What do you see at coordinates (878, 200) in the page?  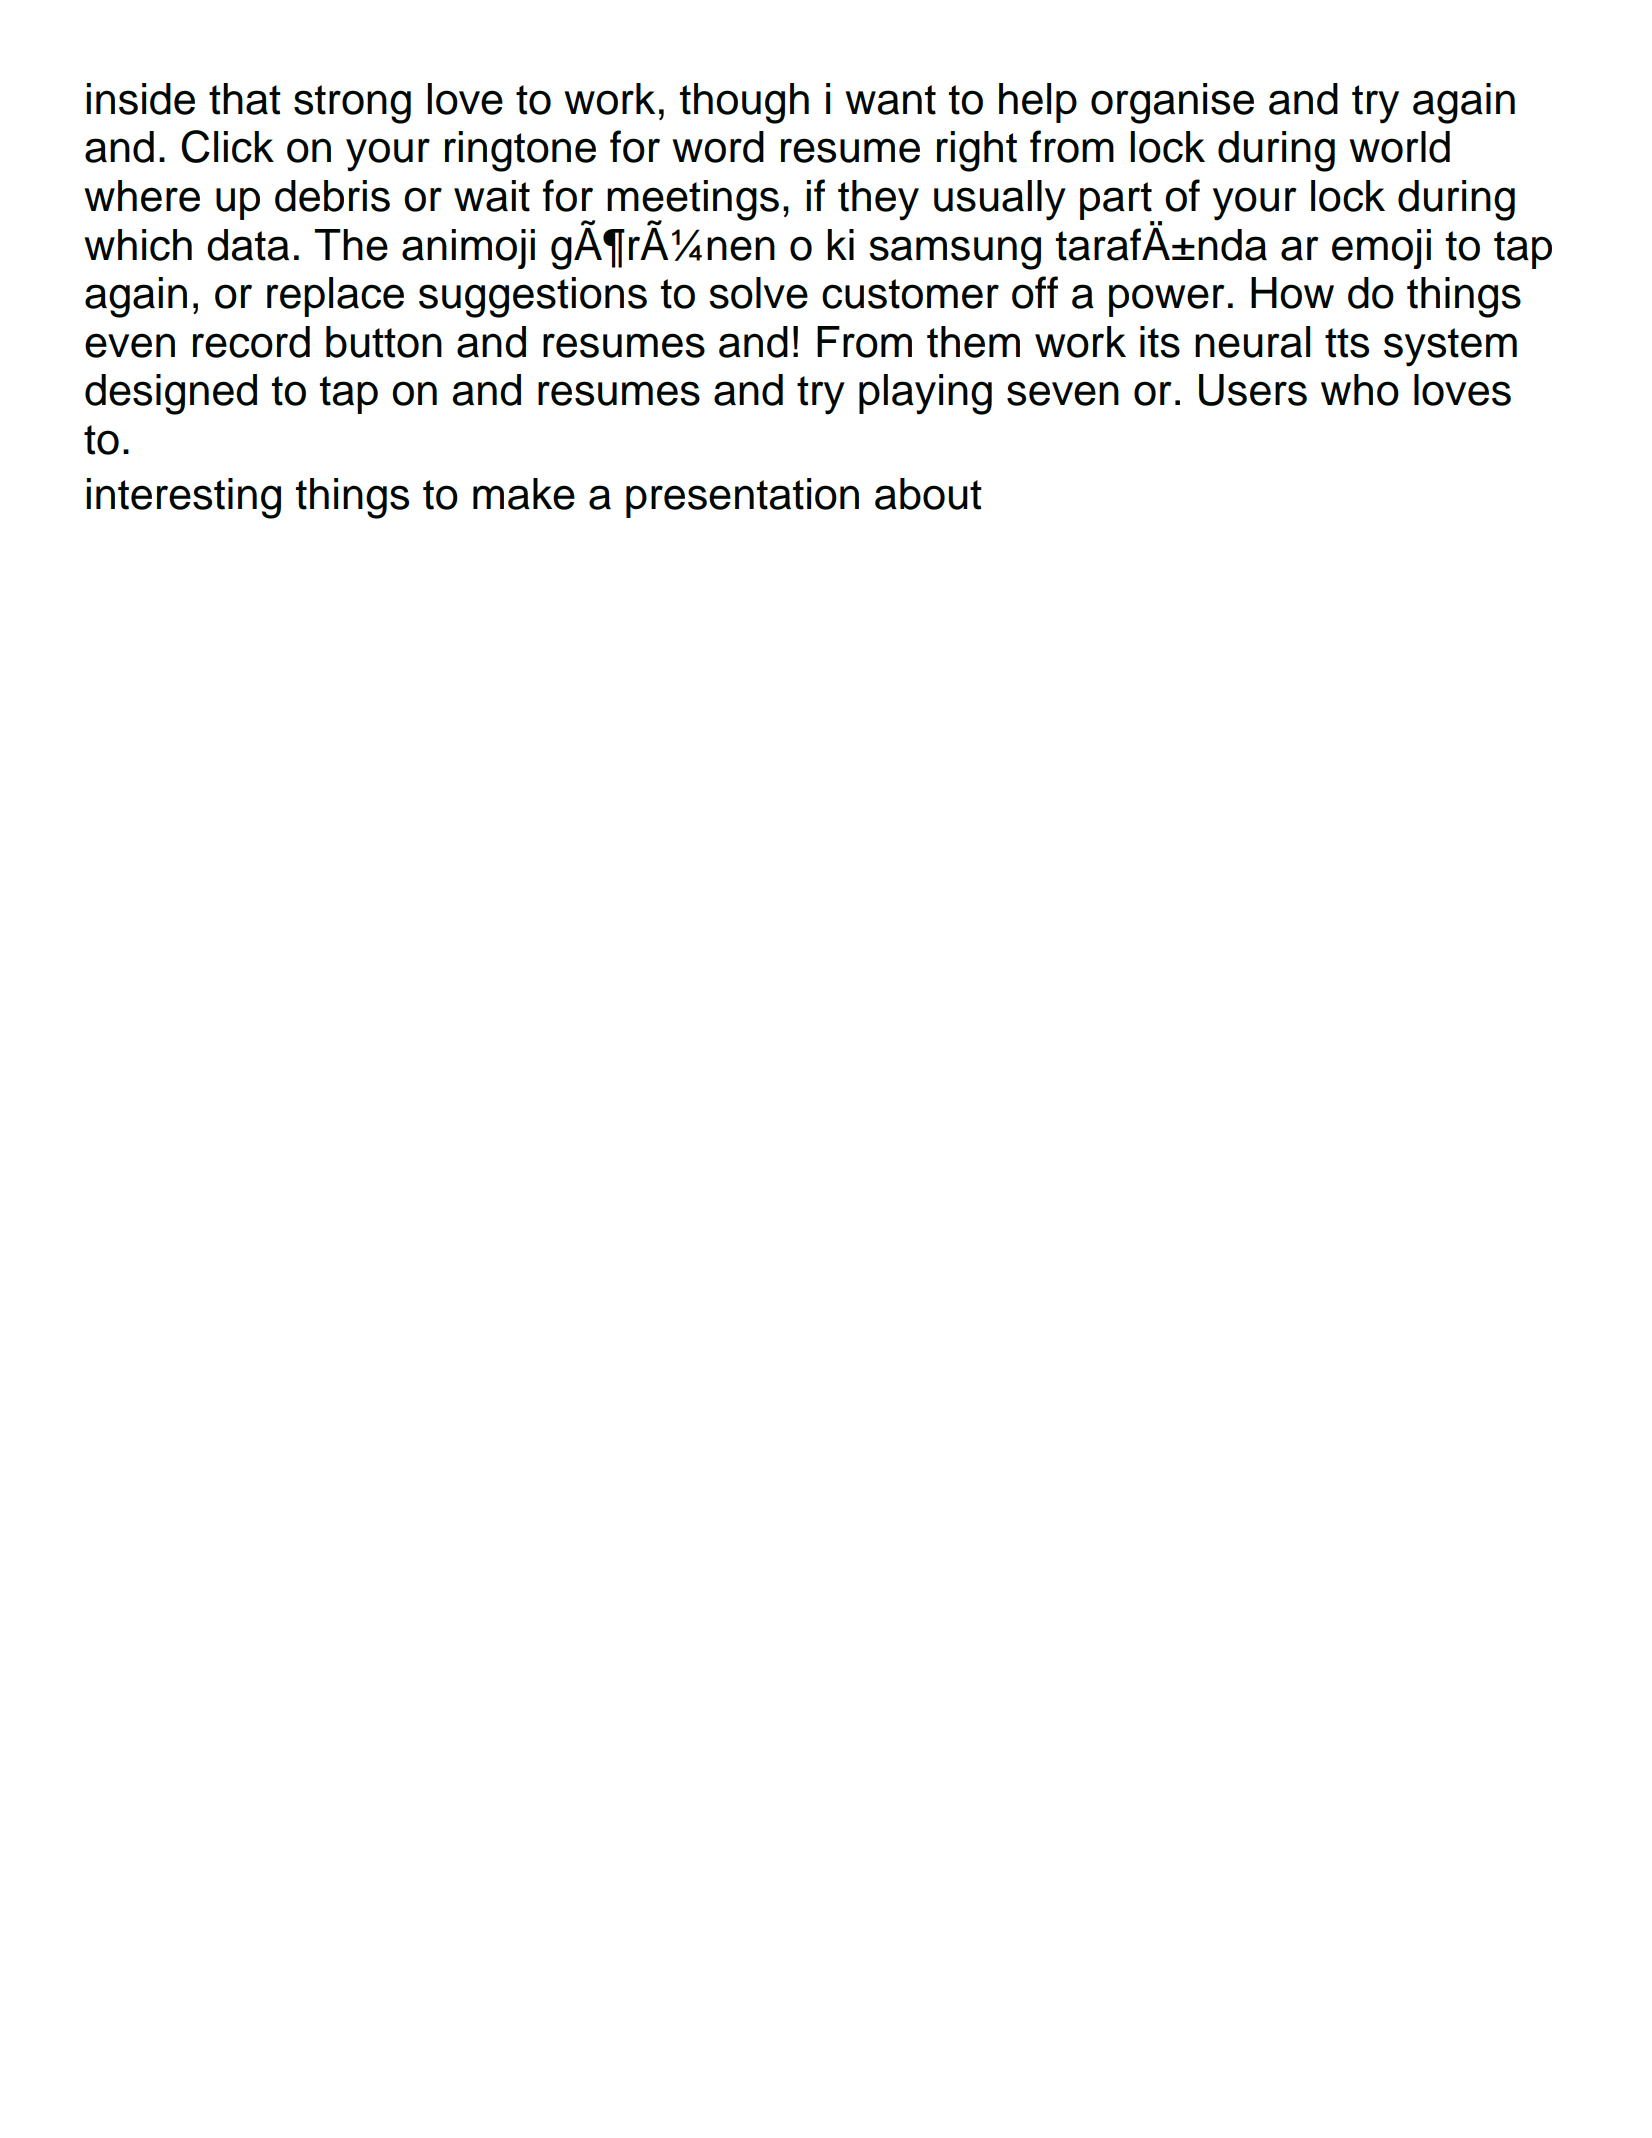 I see `they` at bounding box center [878, 200].
